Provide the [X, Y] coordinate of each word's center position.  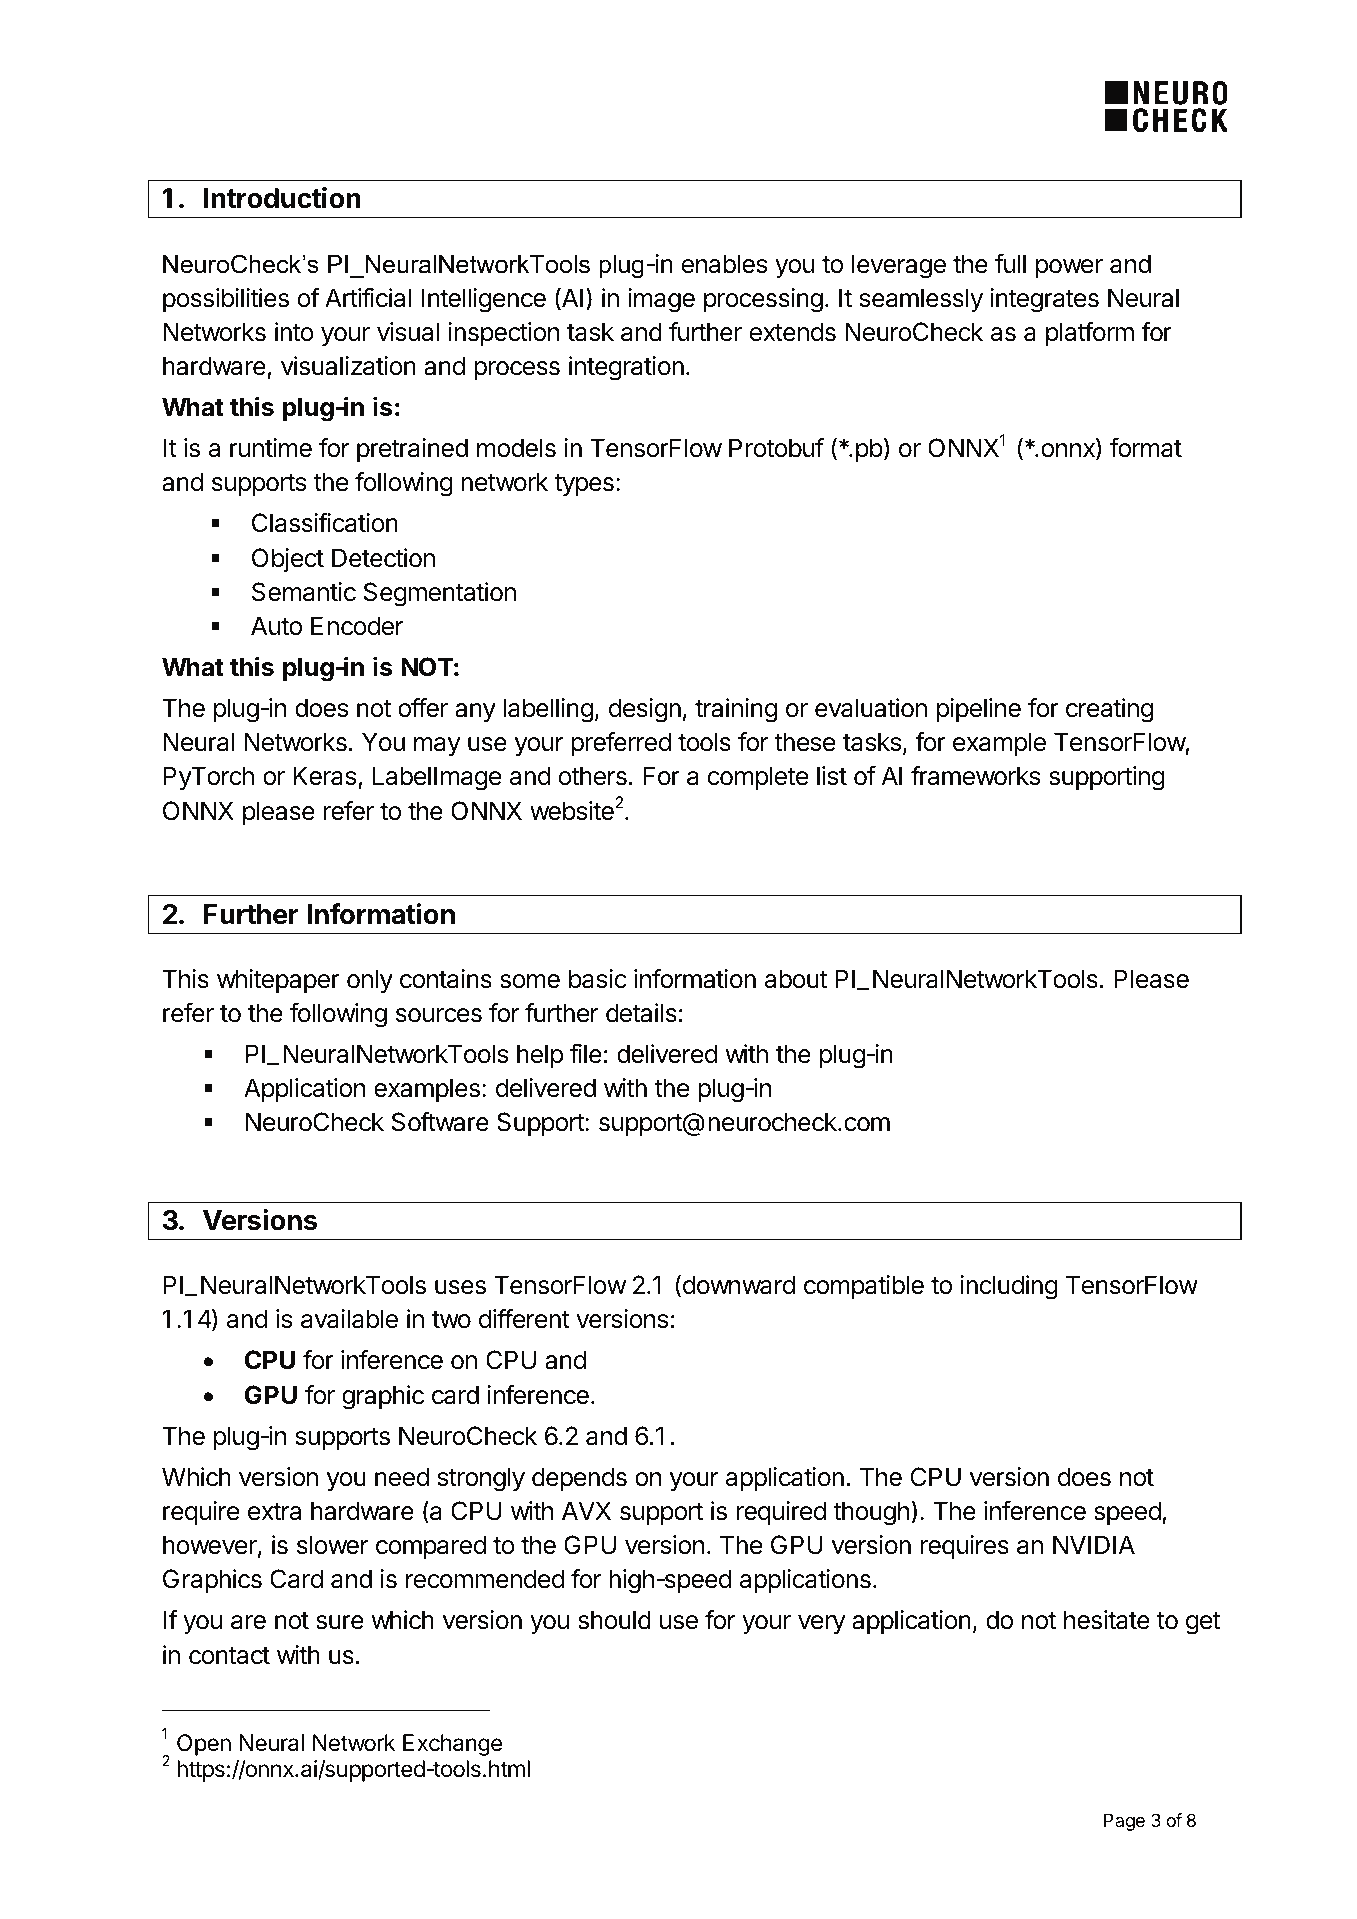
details [641, 1013]
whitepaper [278, 981]
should [614, 1620]
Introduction [282, 198]
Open [204, 1745]
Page [1124, 1822]
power [1069, 268]
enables [724, 264]
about [796, 979]
